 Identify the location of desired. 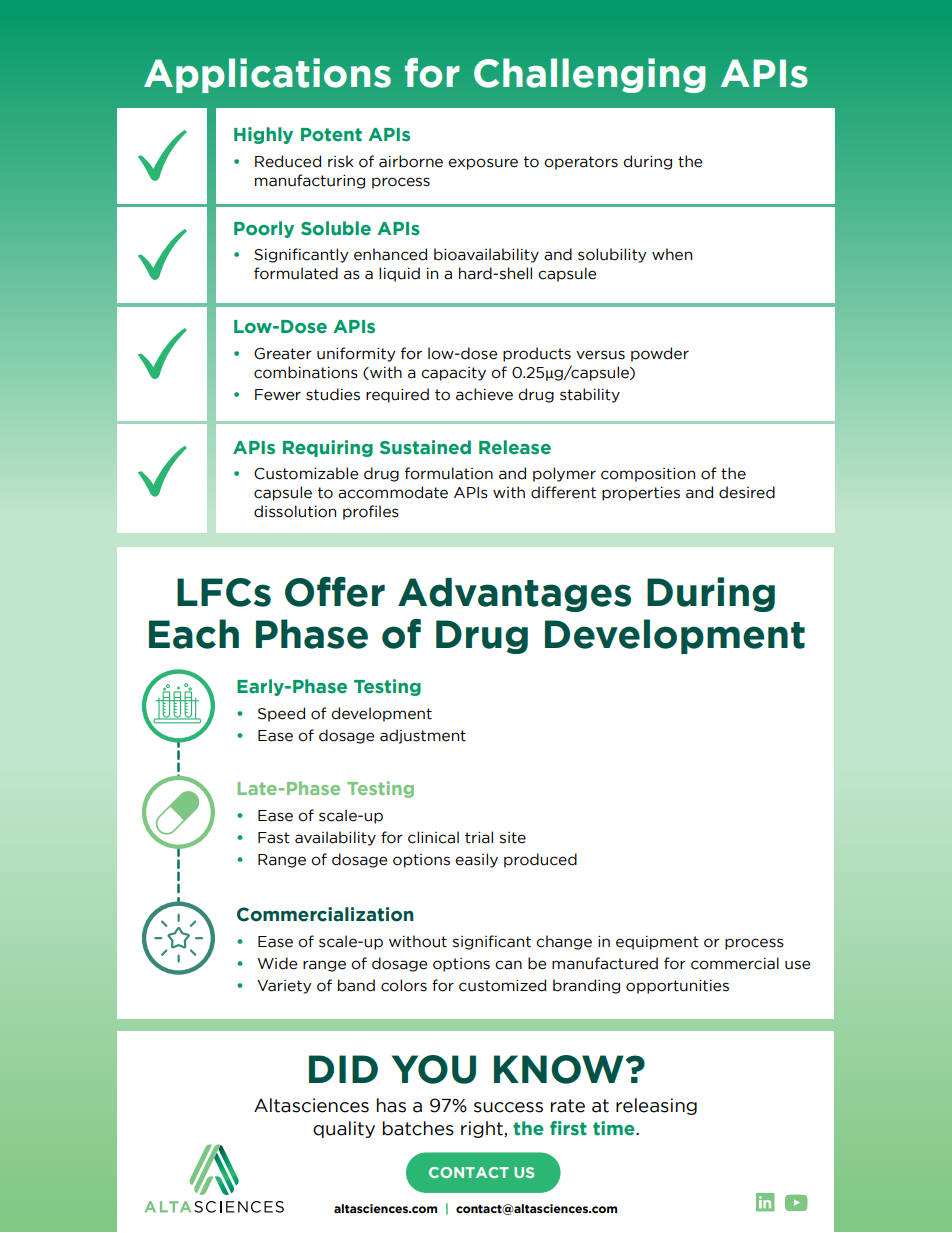
(747, 492).
